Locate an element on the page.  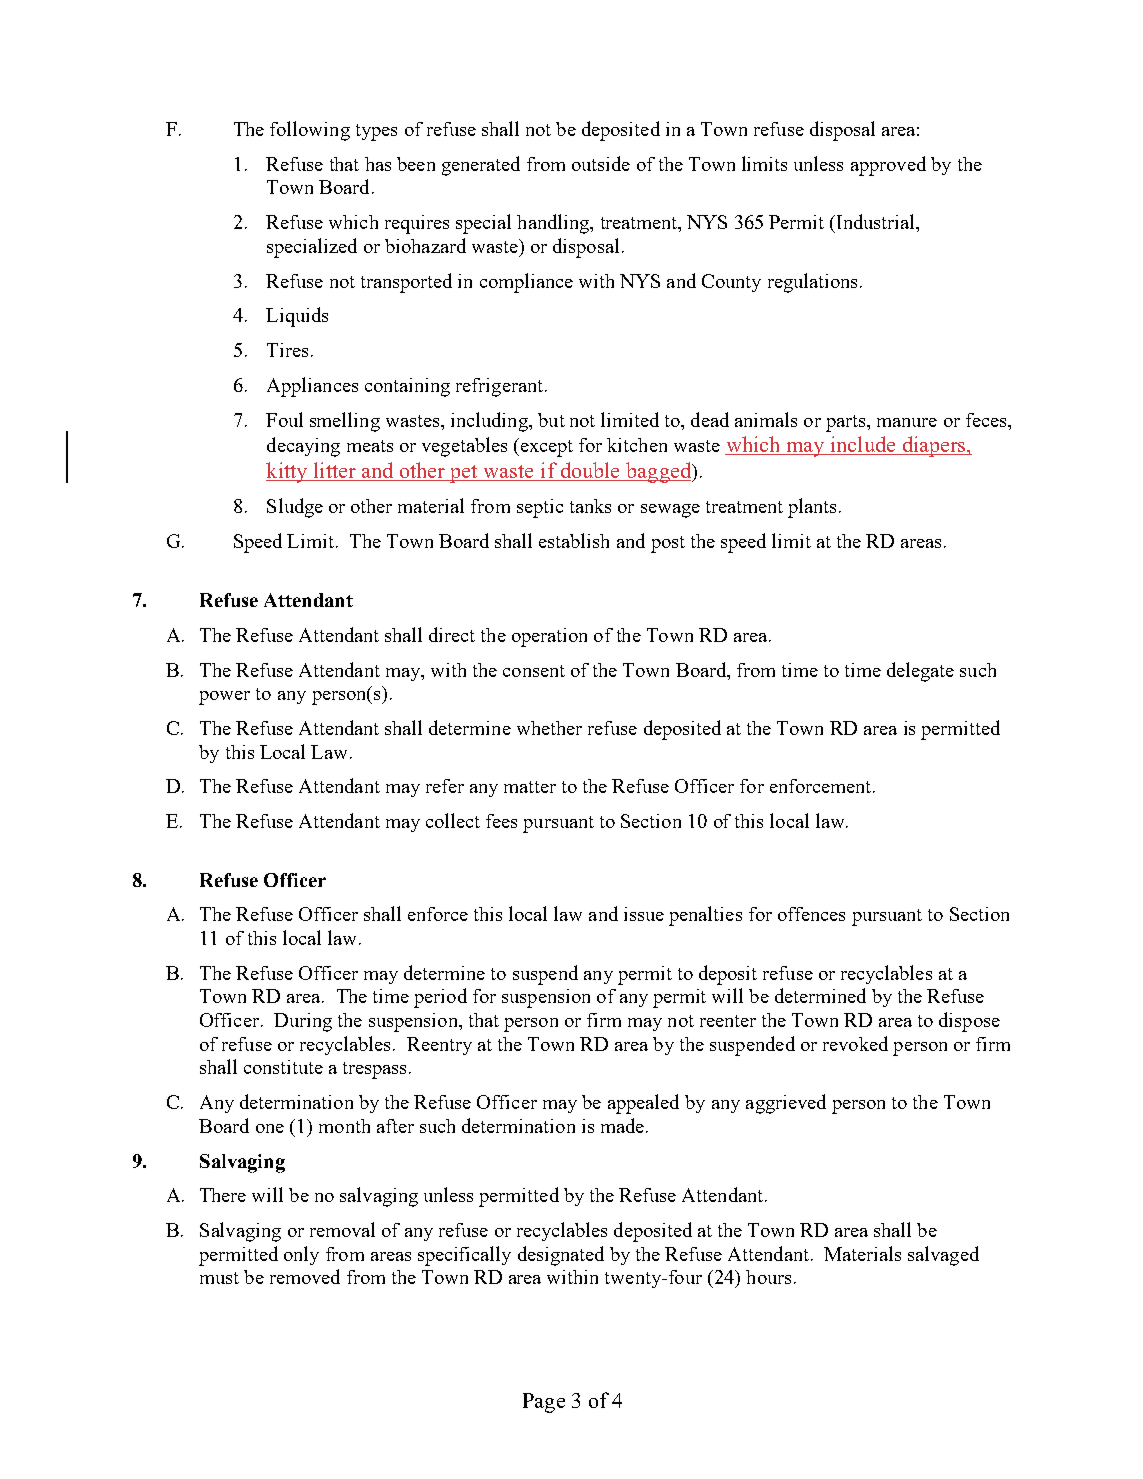
removed is located at coordinates (305, 1276).
